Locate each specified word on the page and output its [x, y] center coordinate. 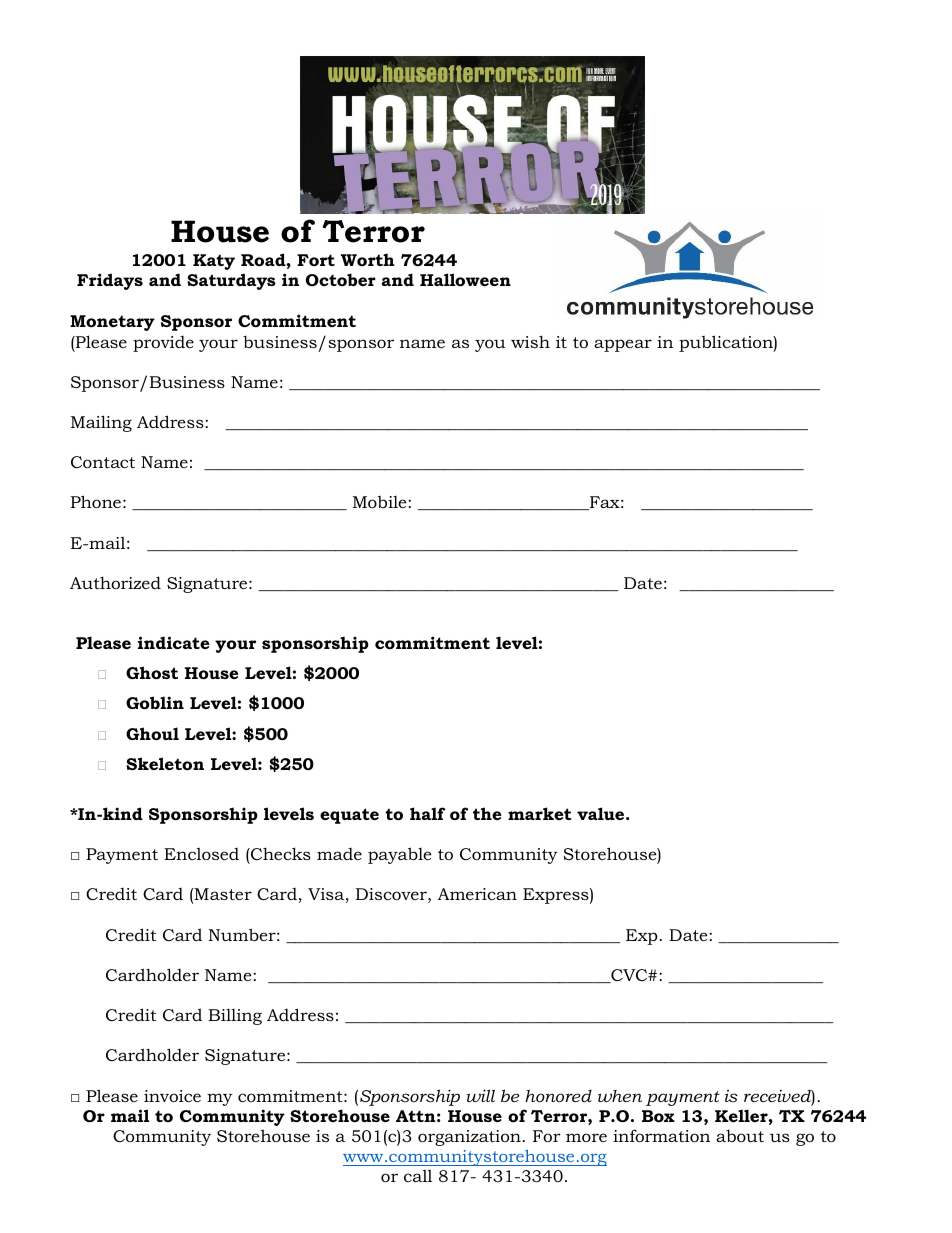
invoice [172, 1096]
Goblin [155, 702]
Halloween [465, 279]
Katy [214, 262]
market [540, 813]
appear [623, 345]
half [427, 813]
